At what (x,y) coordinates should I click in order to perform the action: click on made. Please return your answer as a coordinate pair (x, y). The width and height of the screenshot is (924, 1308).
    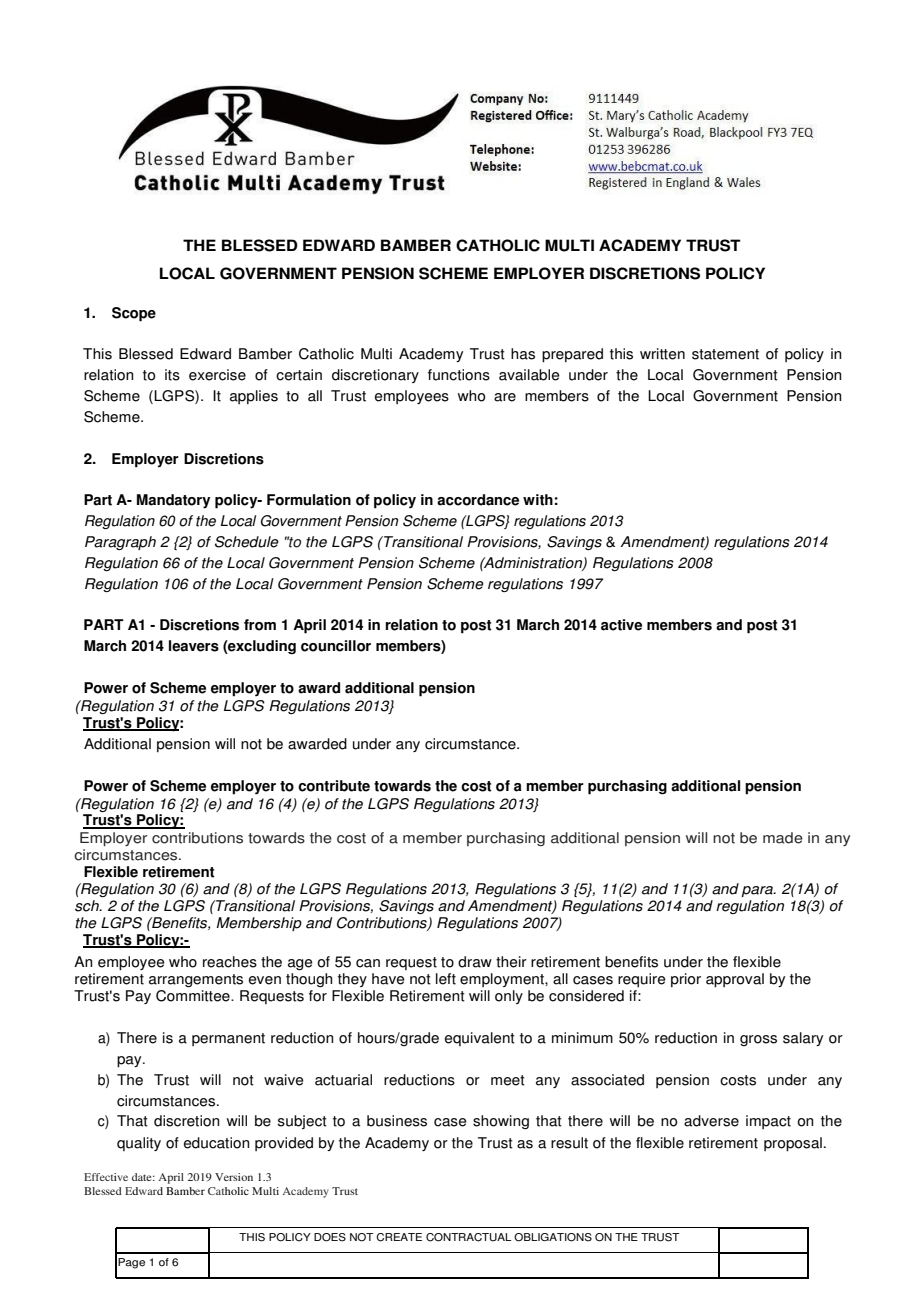
    Looking at the image, I should click on (783, 838).
